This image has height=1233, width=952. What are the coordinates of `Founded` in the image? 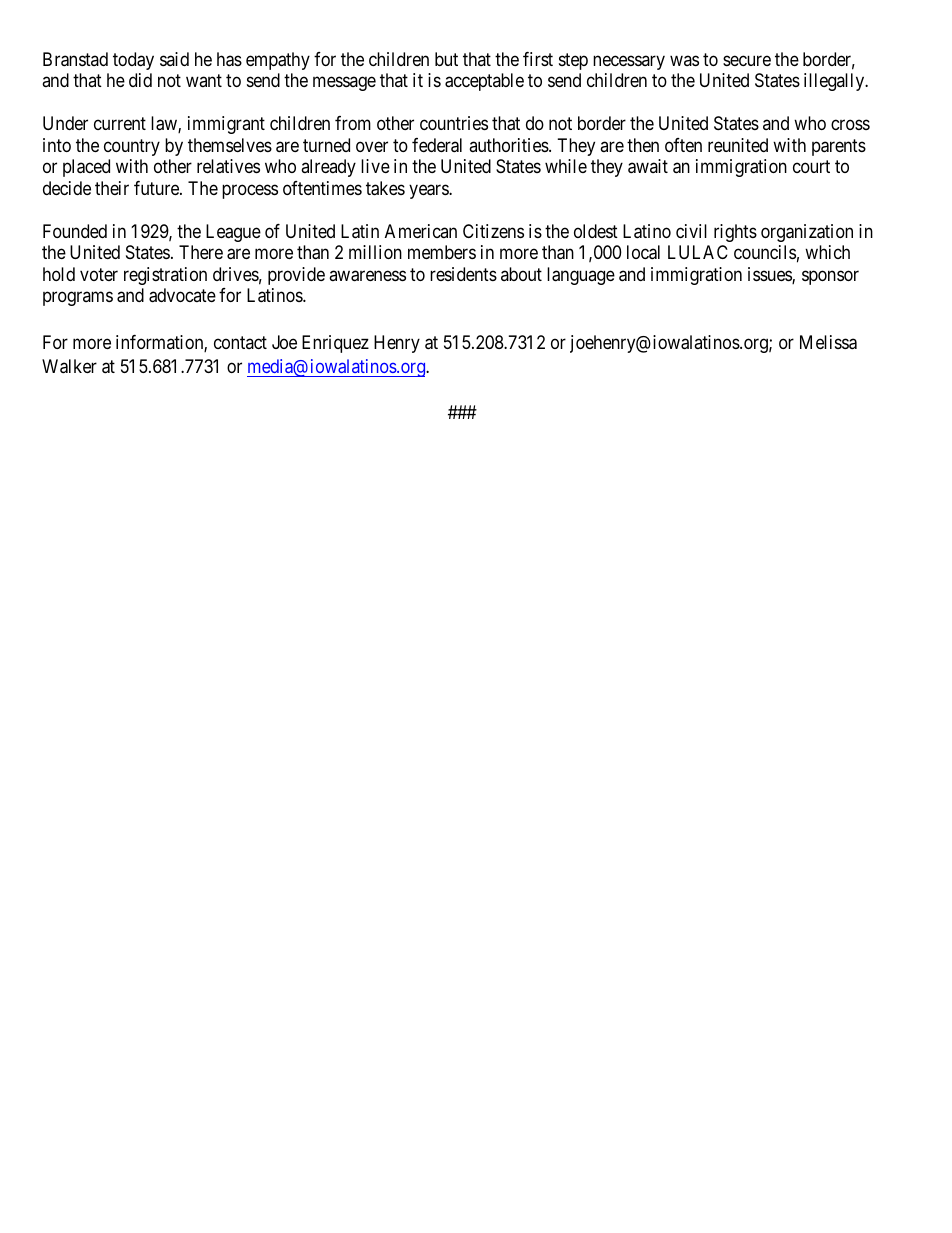 It's located at (75, 231).
